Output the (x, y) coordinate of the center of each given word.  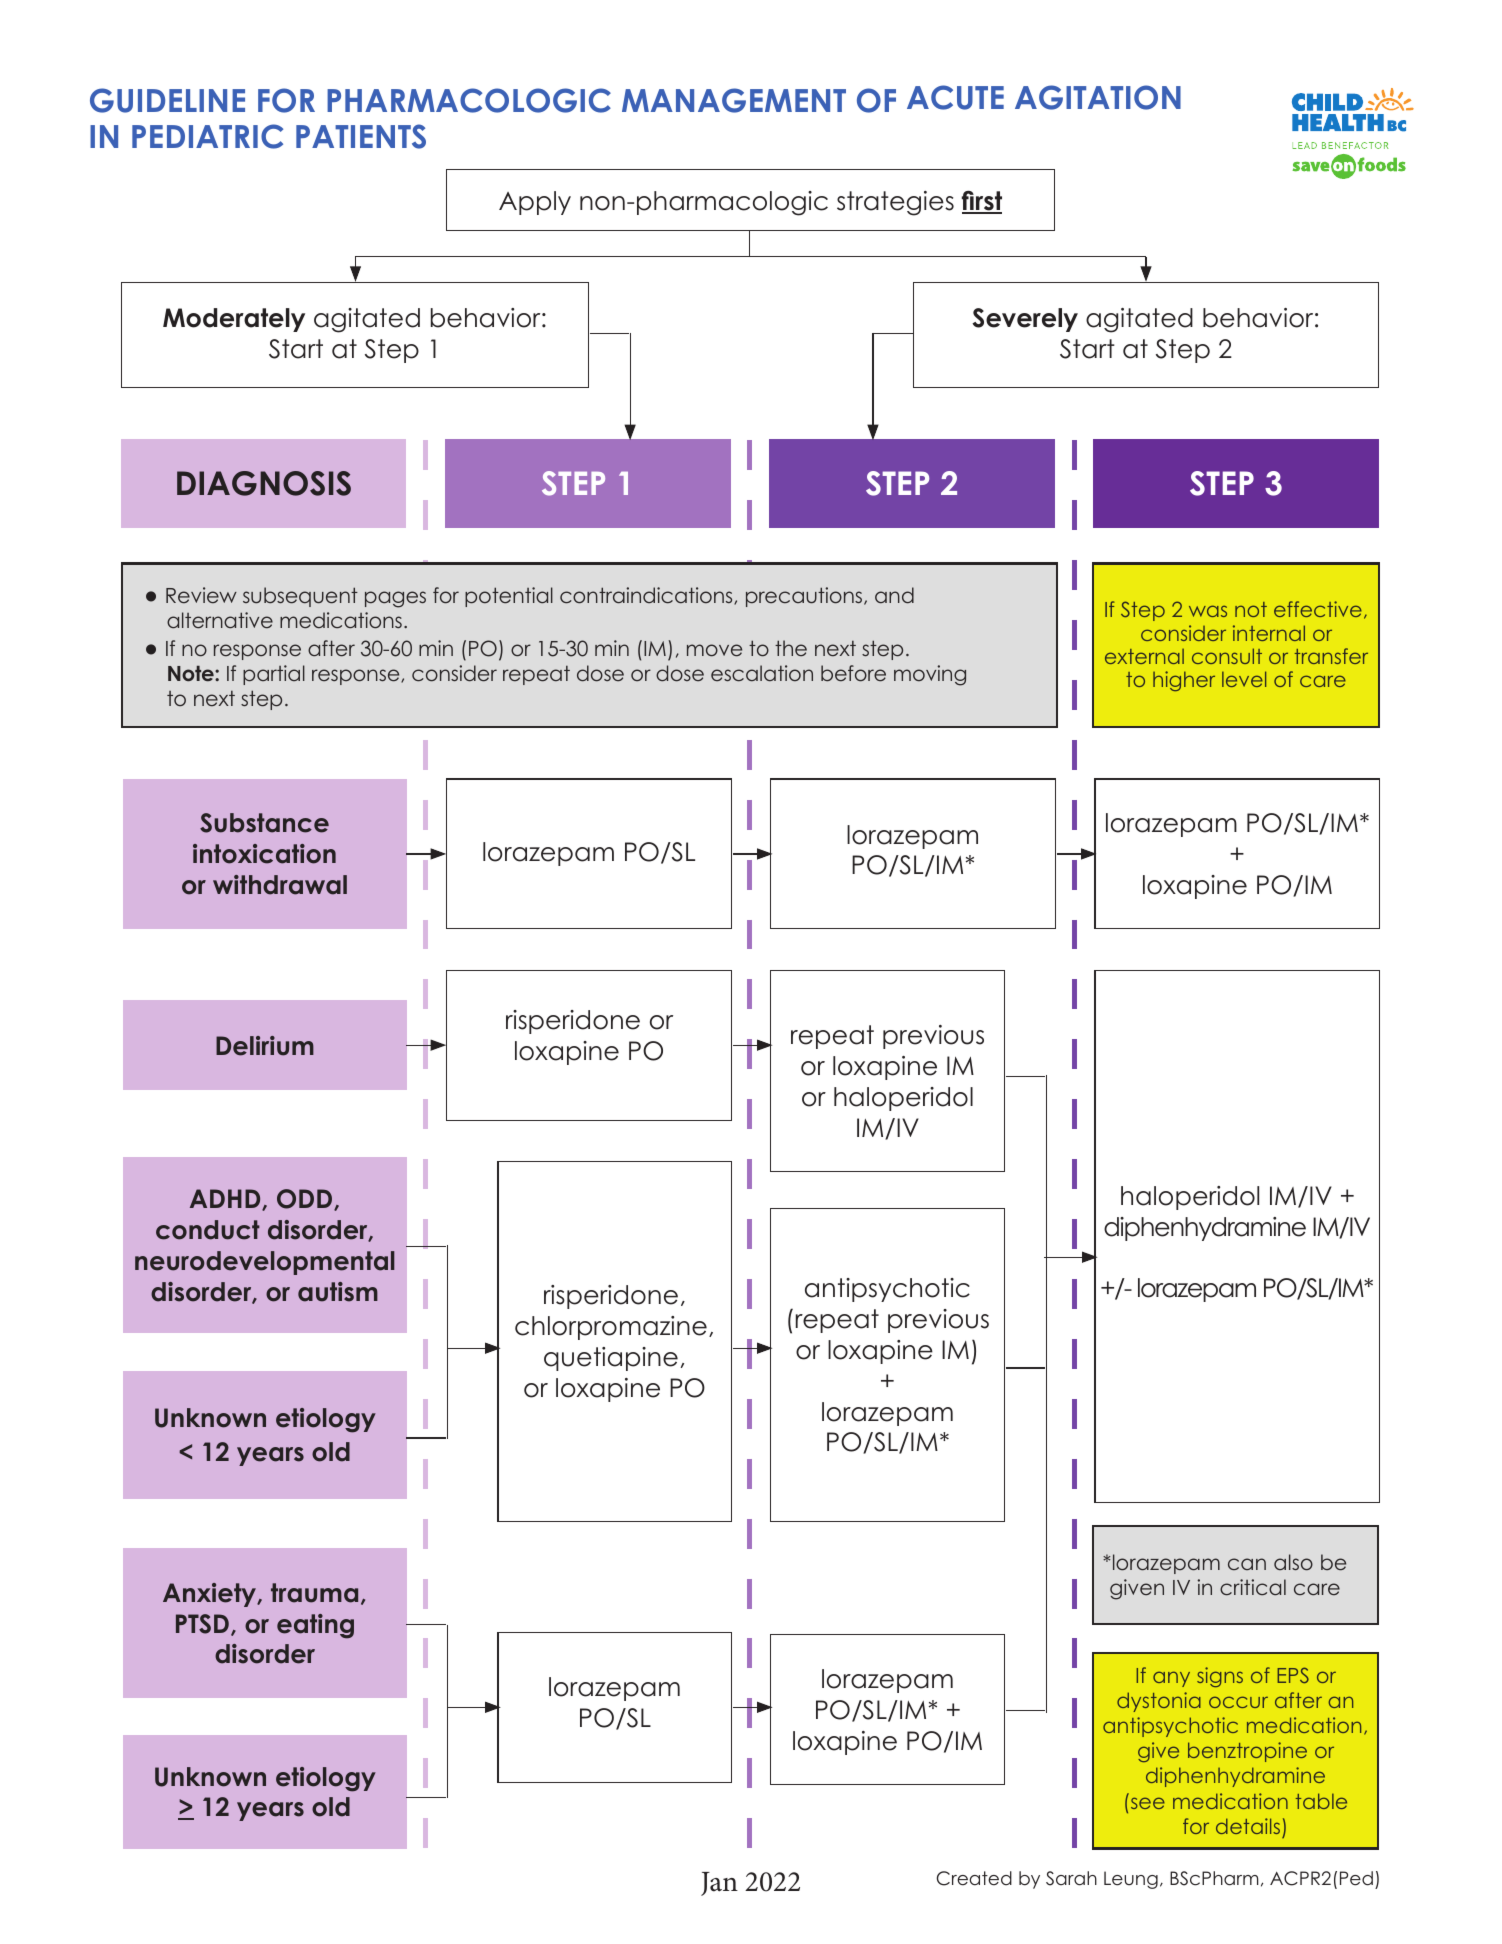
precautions (805, 597)
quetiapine (611, 1359)
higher (1184, 681)
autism (338, 1292)
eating (315, 1626)
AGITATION (1098, 97)
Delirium (265, 1046)
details (1248, 1826)
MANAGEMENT (734, 100)
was (1208, 611)
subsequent (300, 597)
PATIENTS (361, 136)
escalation (762, 673)
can (1247, 1564)
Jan (719, 1884)
